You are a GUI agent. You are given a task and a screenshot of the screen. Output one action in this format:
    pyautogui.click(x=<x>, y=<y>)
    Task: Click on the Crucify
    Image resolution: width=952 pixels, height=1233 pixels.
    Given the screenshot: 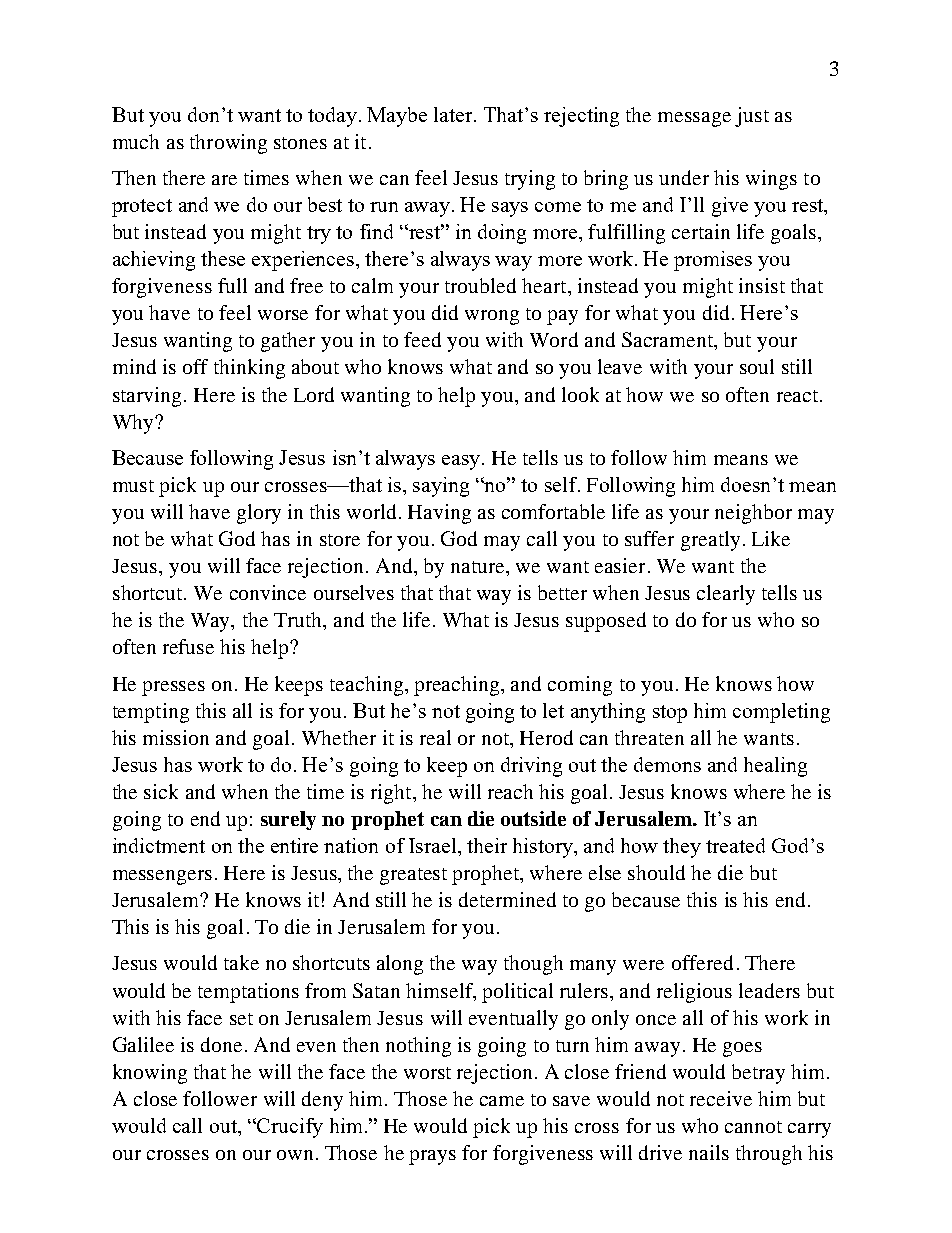 What is the action you would take?
    pyautogui.click(x=289, y=1128)
